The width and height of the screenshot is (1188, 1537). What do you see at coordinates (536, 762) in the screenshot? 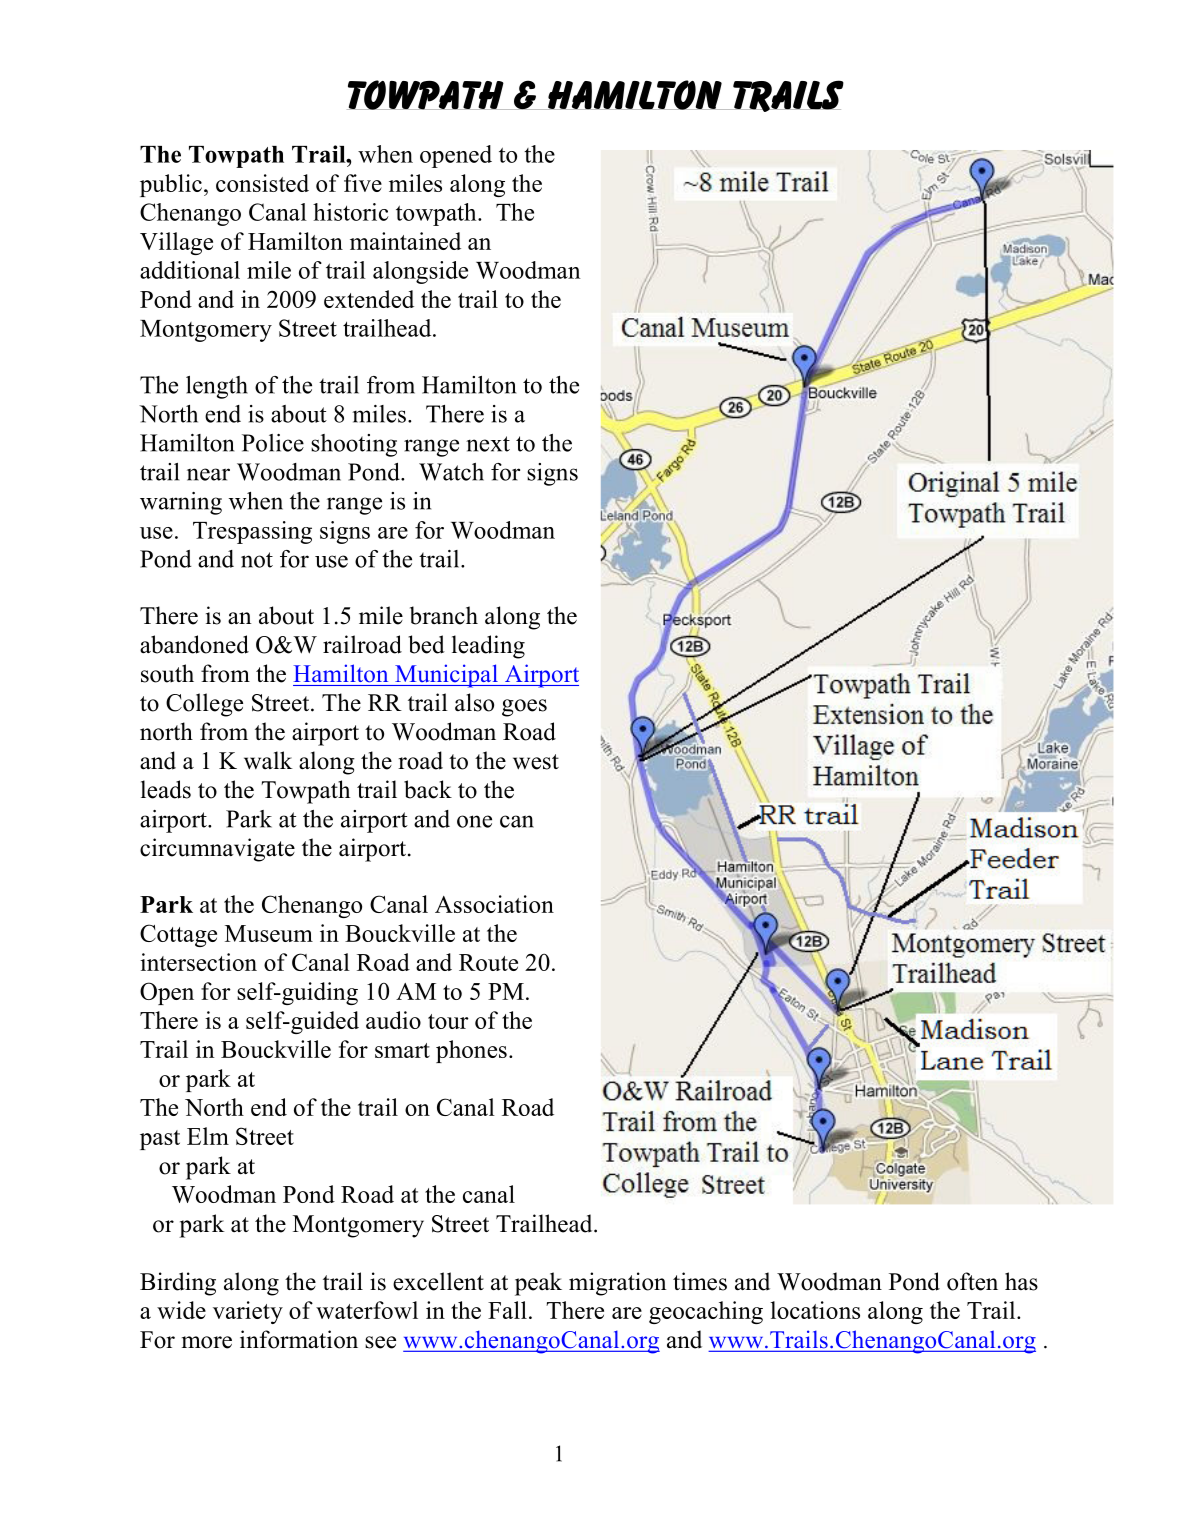
I see `west` at bounding box center [536, 762].
